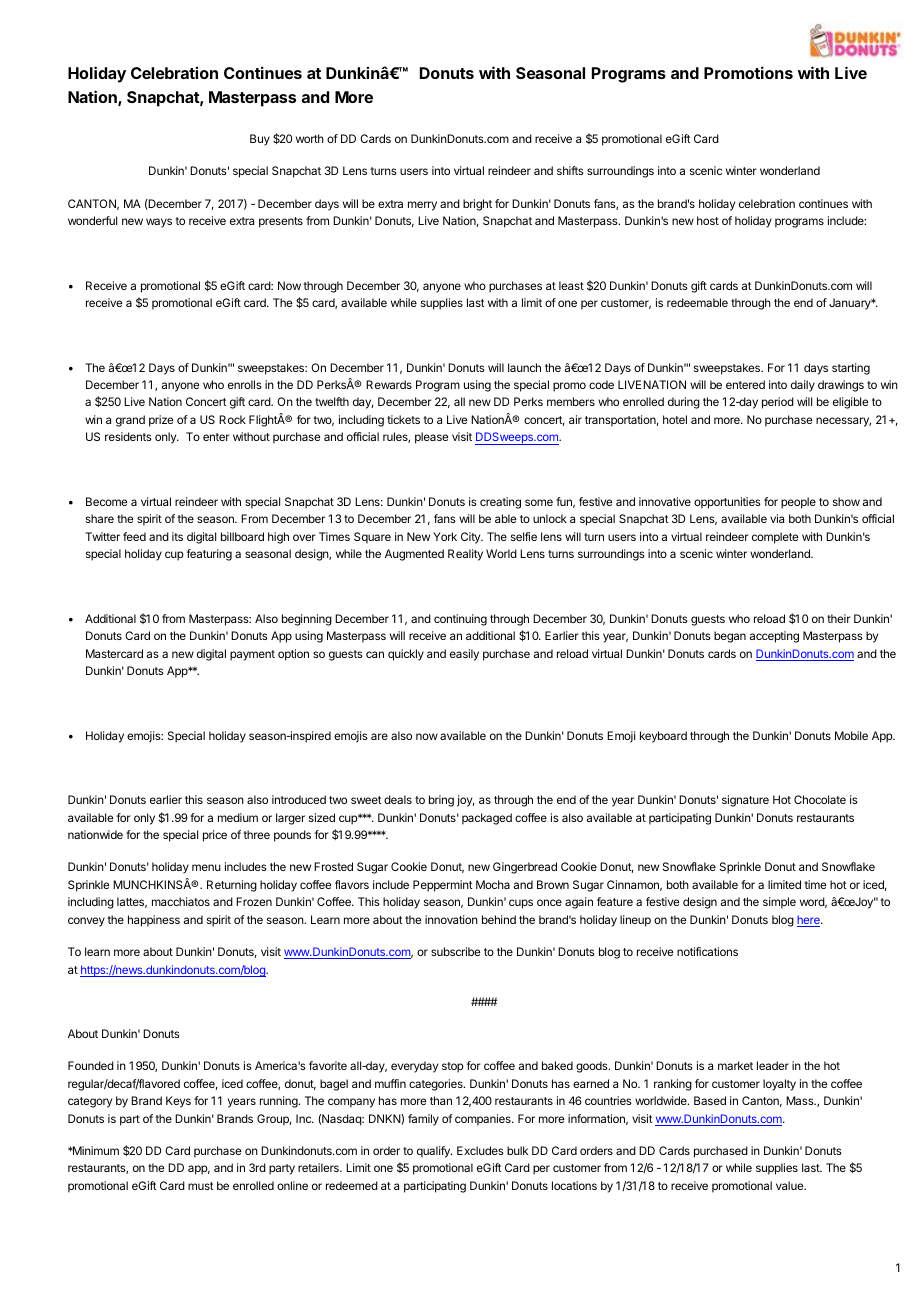 The height and width of the document is (1308, 924). What do you see at coordinates (500, 503) in the document?
I see `creating` at bounding box center [500, 503].
